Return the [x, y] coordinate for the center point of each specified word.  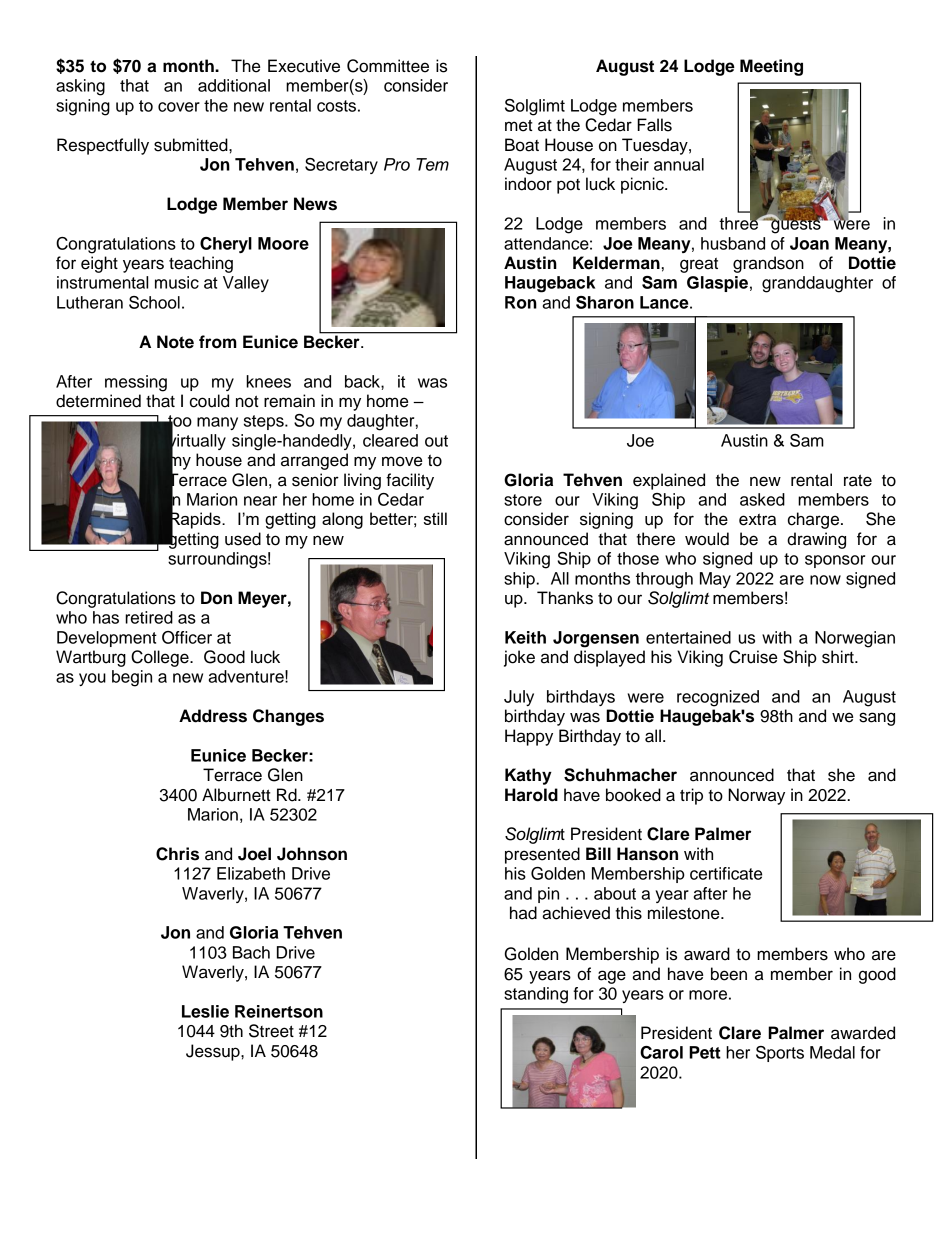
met [519, 125]
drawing [816, 540]
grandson [768, 264]
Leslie [205, 1011]
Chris [177, 854]
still [435, 518]
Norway [756, 796]
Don [216, 598]
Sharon [605, 302]
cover [179, 107]
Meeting [771, 67]
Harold [531, 795]
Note [175, 342]
